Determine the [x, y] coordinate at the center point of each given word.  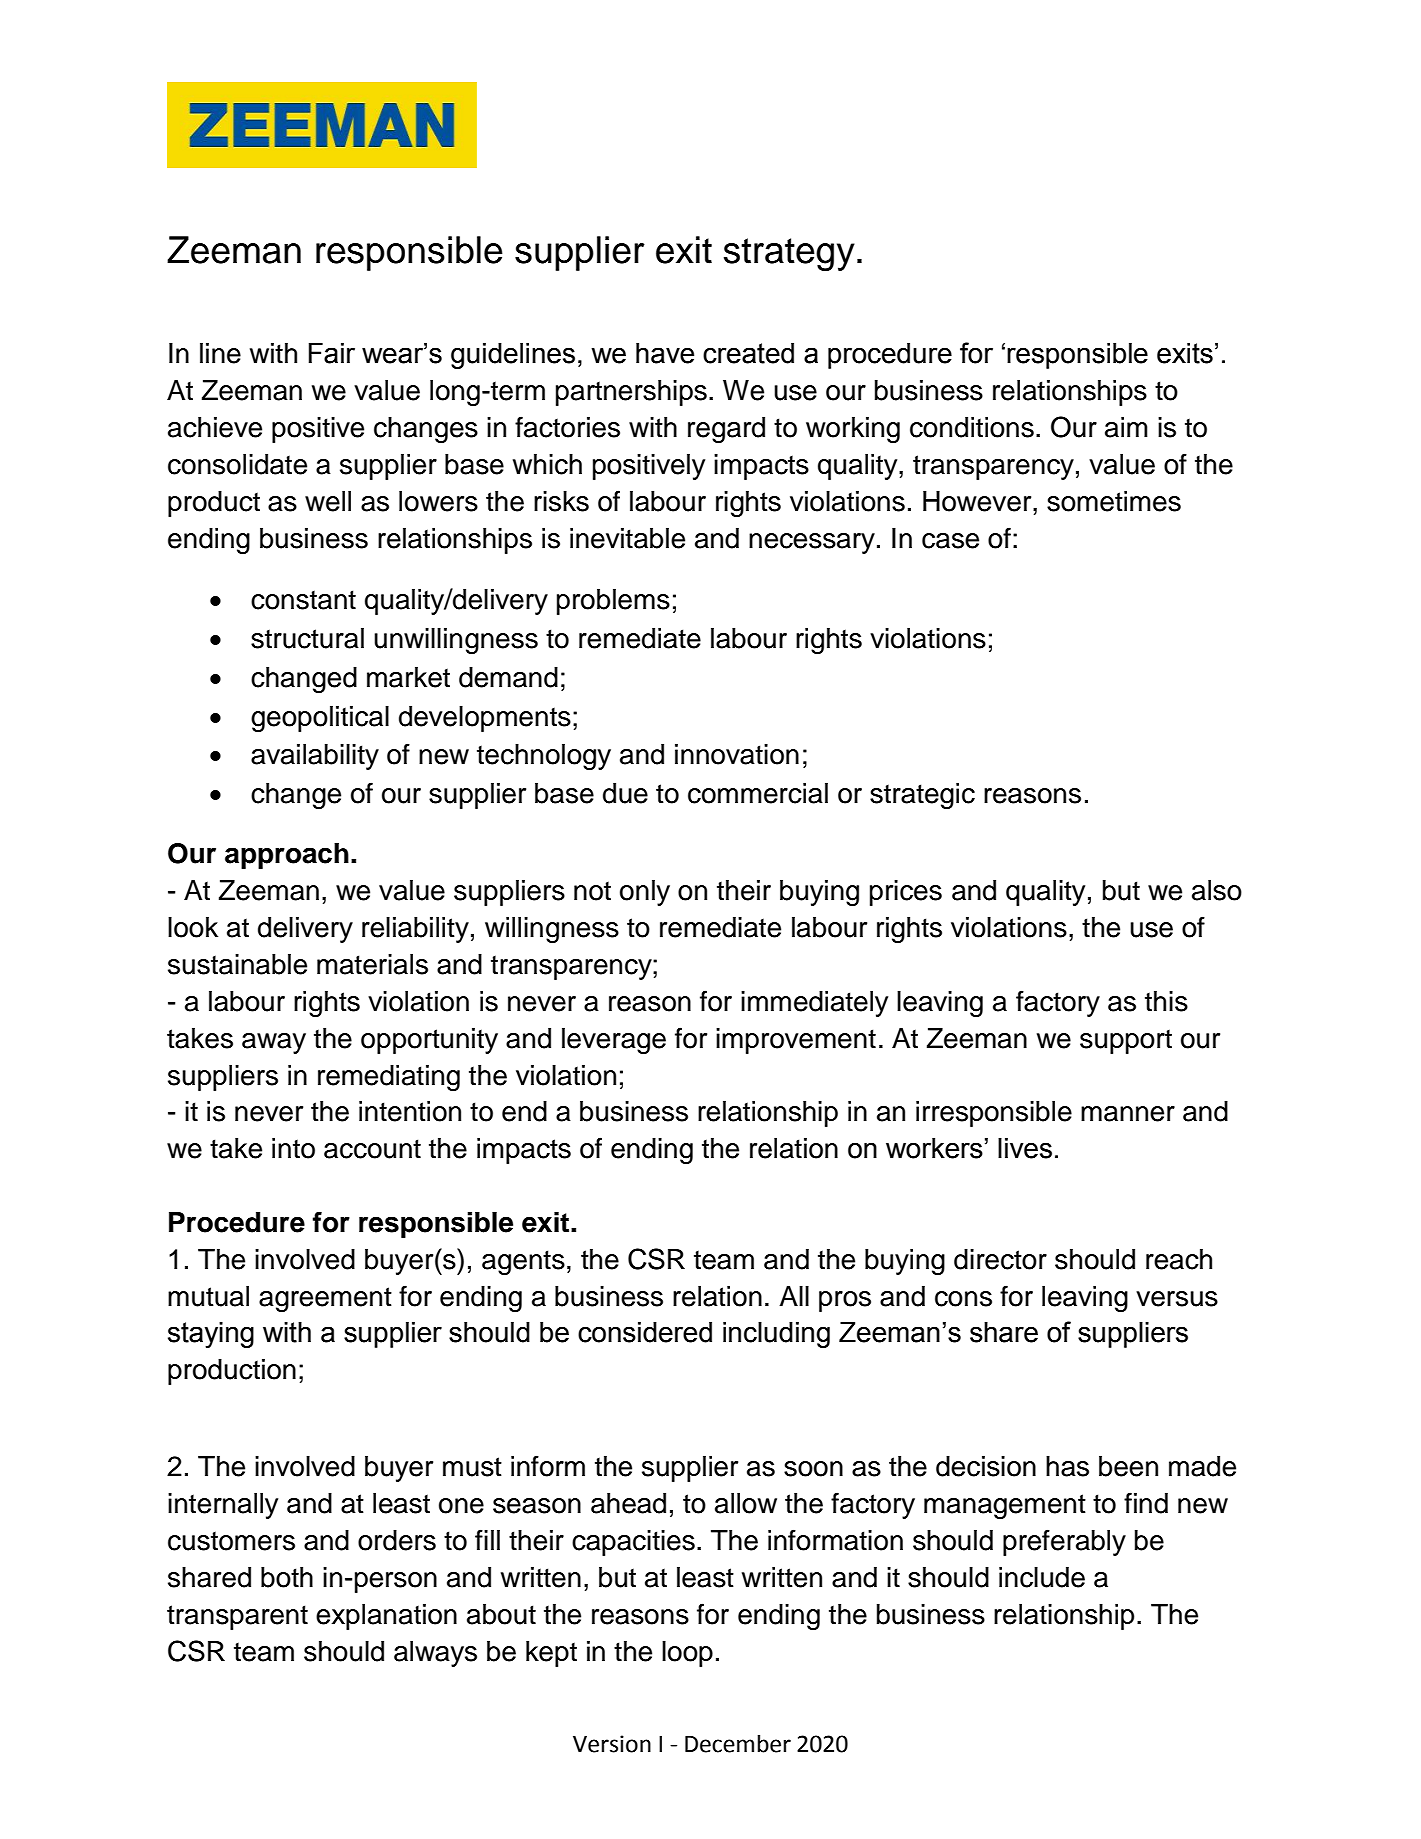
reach [1179, 1259]
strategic [922, 796]
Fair [332, 353]
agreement [325, 1299]
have [665, 353]
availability [315, 757]
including [776, 1335]
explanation [386, 1617]
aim [1126, 427]
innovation [737, 754]
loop [687, 1654]
